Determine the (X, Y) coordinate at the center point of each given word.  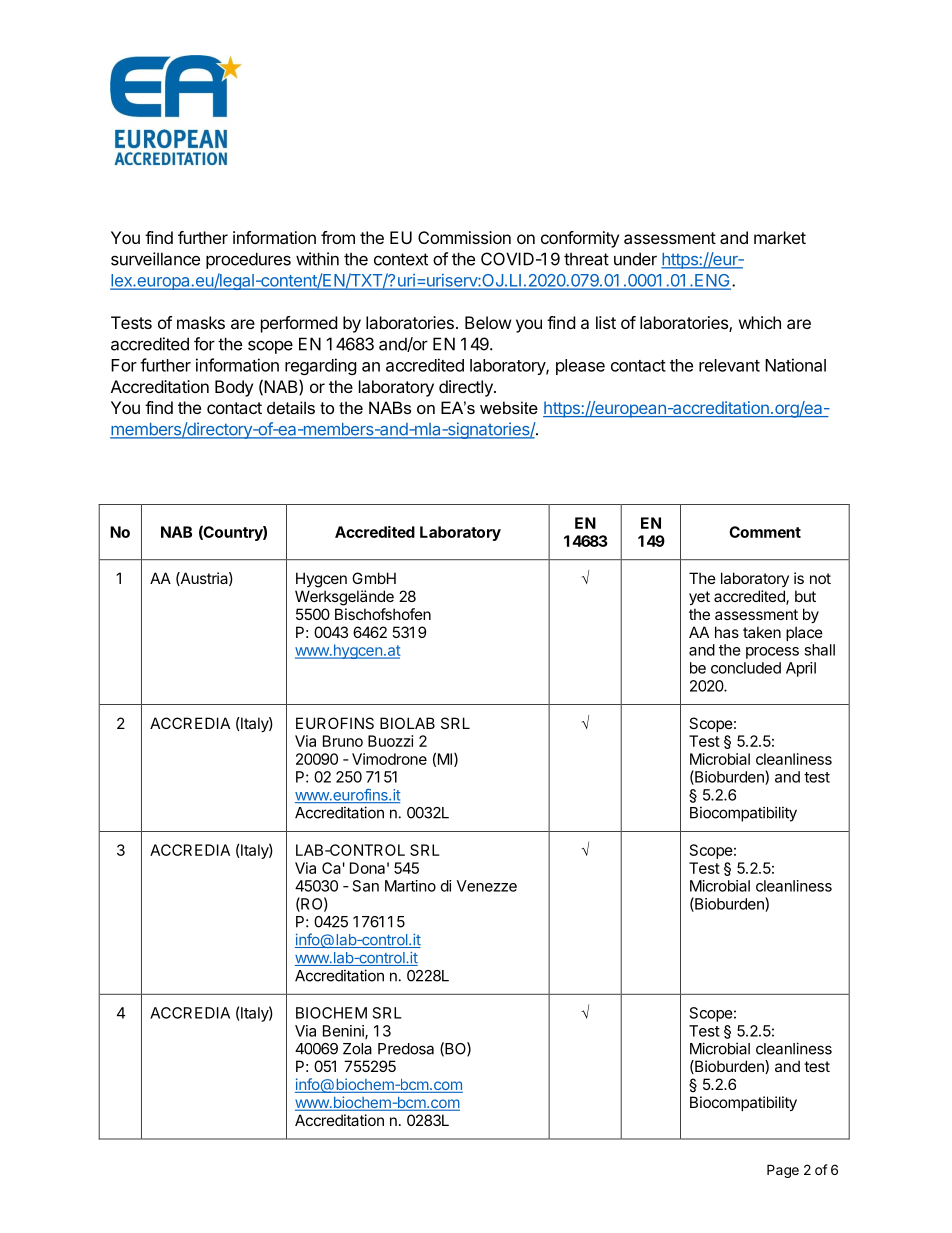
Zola (357, 1049)
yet (699, 598)
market (780, 237)
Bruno (343, 741)
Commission (464, 237)
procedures (248, 260)
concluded (746, 668)
